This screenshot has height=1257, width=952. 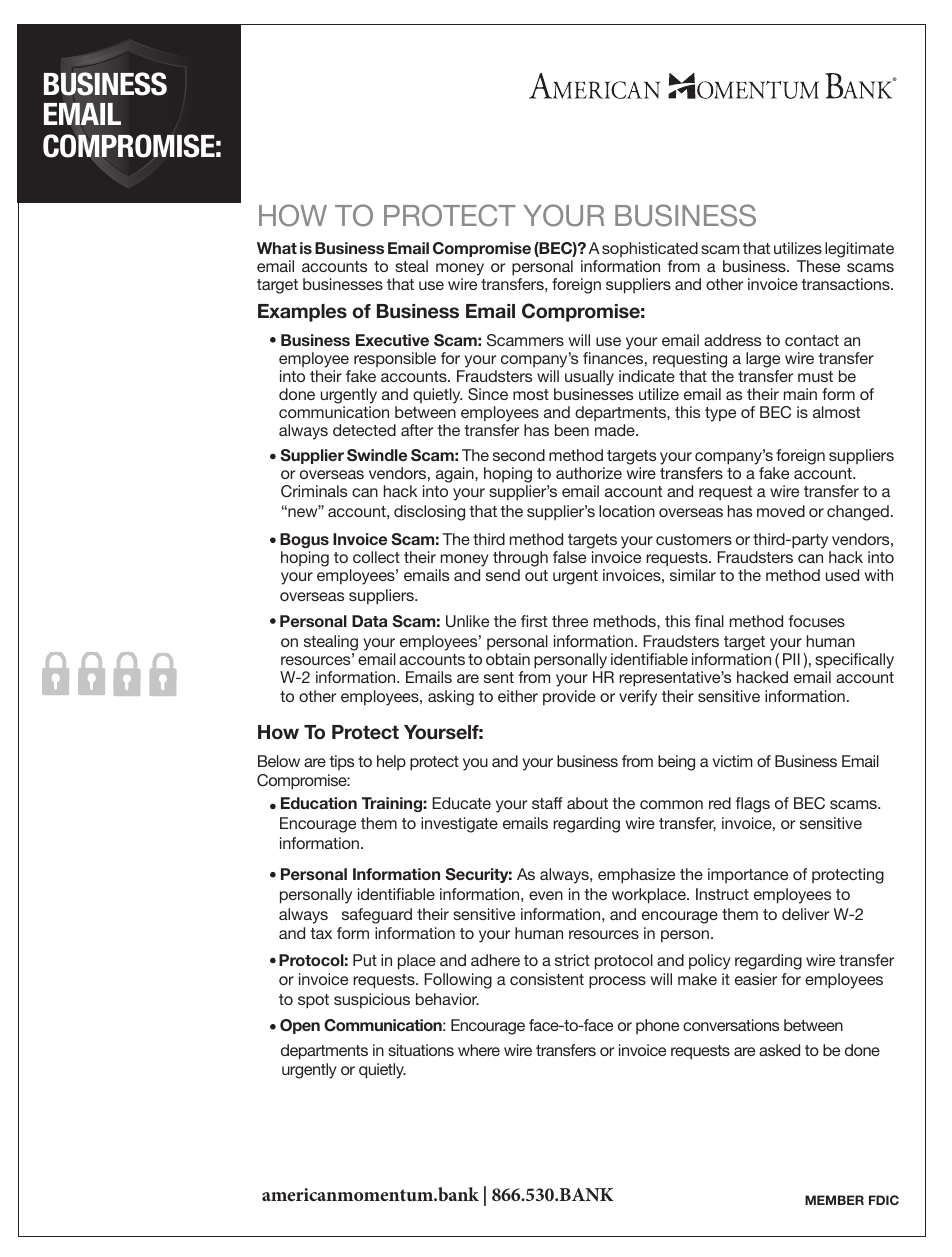 I want to click on importance, so click(x=748, y=875).
